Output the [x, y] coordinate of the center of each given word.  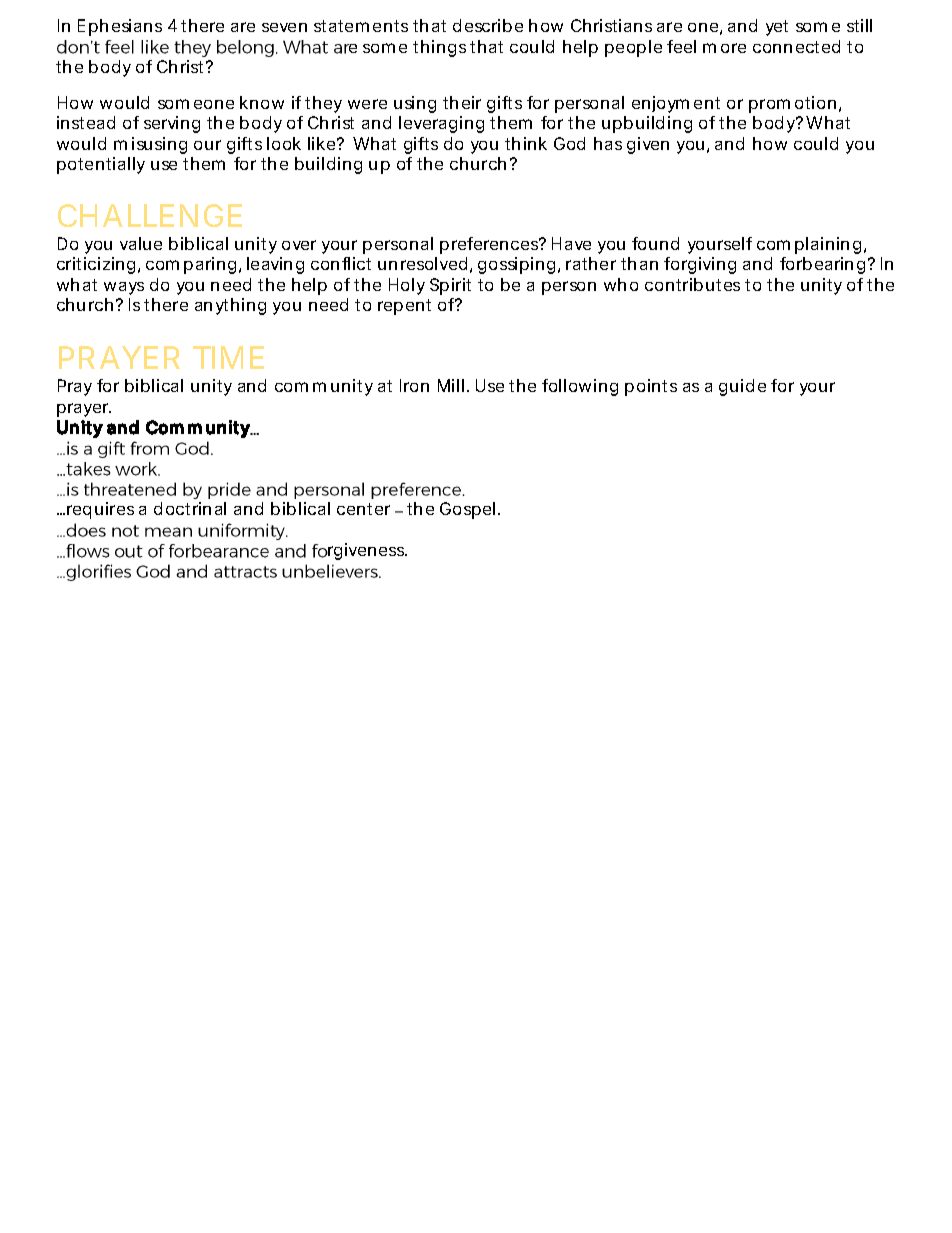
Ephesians [120, 27]
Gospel [467, 510]
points [651, 387]
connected [796, 46]
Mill [451, 385]
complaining [809, 245]
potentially [101, 165]
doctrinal [190, 508]
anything [230, 306]
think [526, 143]
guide [742, 387]
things [439, 48]
